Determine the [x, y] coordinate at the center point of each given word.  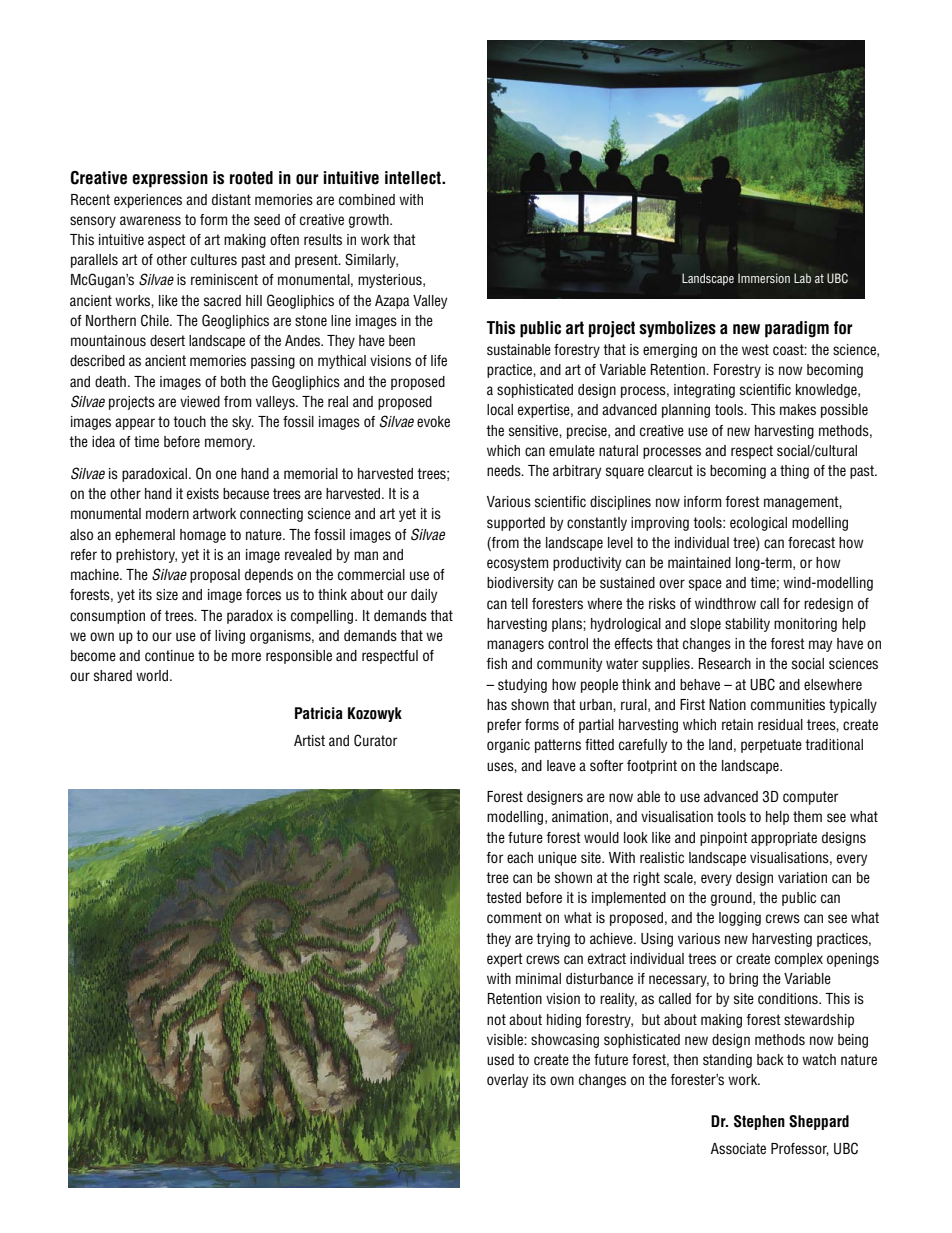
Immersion [764, 278]
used [500, 1060]
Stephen [759, 1122]
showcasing [565, 1041]
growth [370, 221]
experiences [148, 201]
